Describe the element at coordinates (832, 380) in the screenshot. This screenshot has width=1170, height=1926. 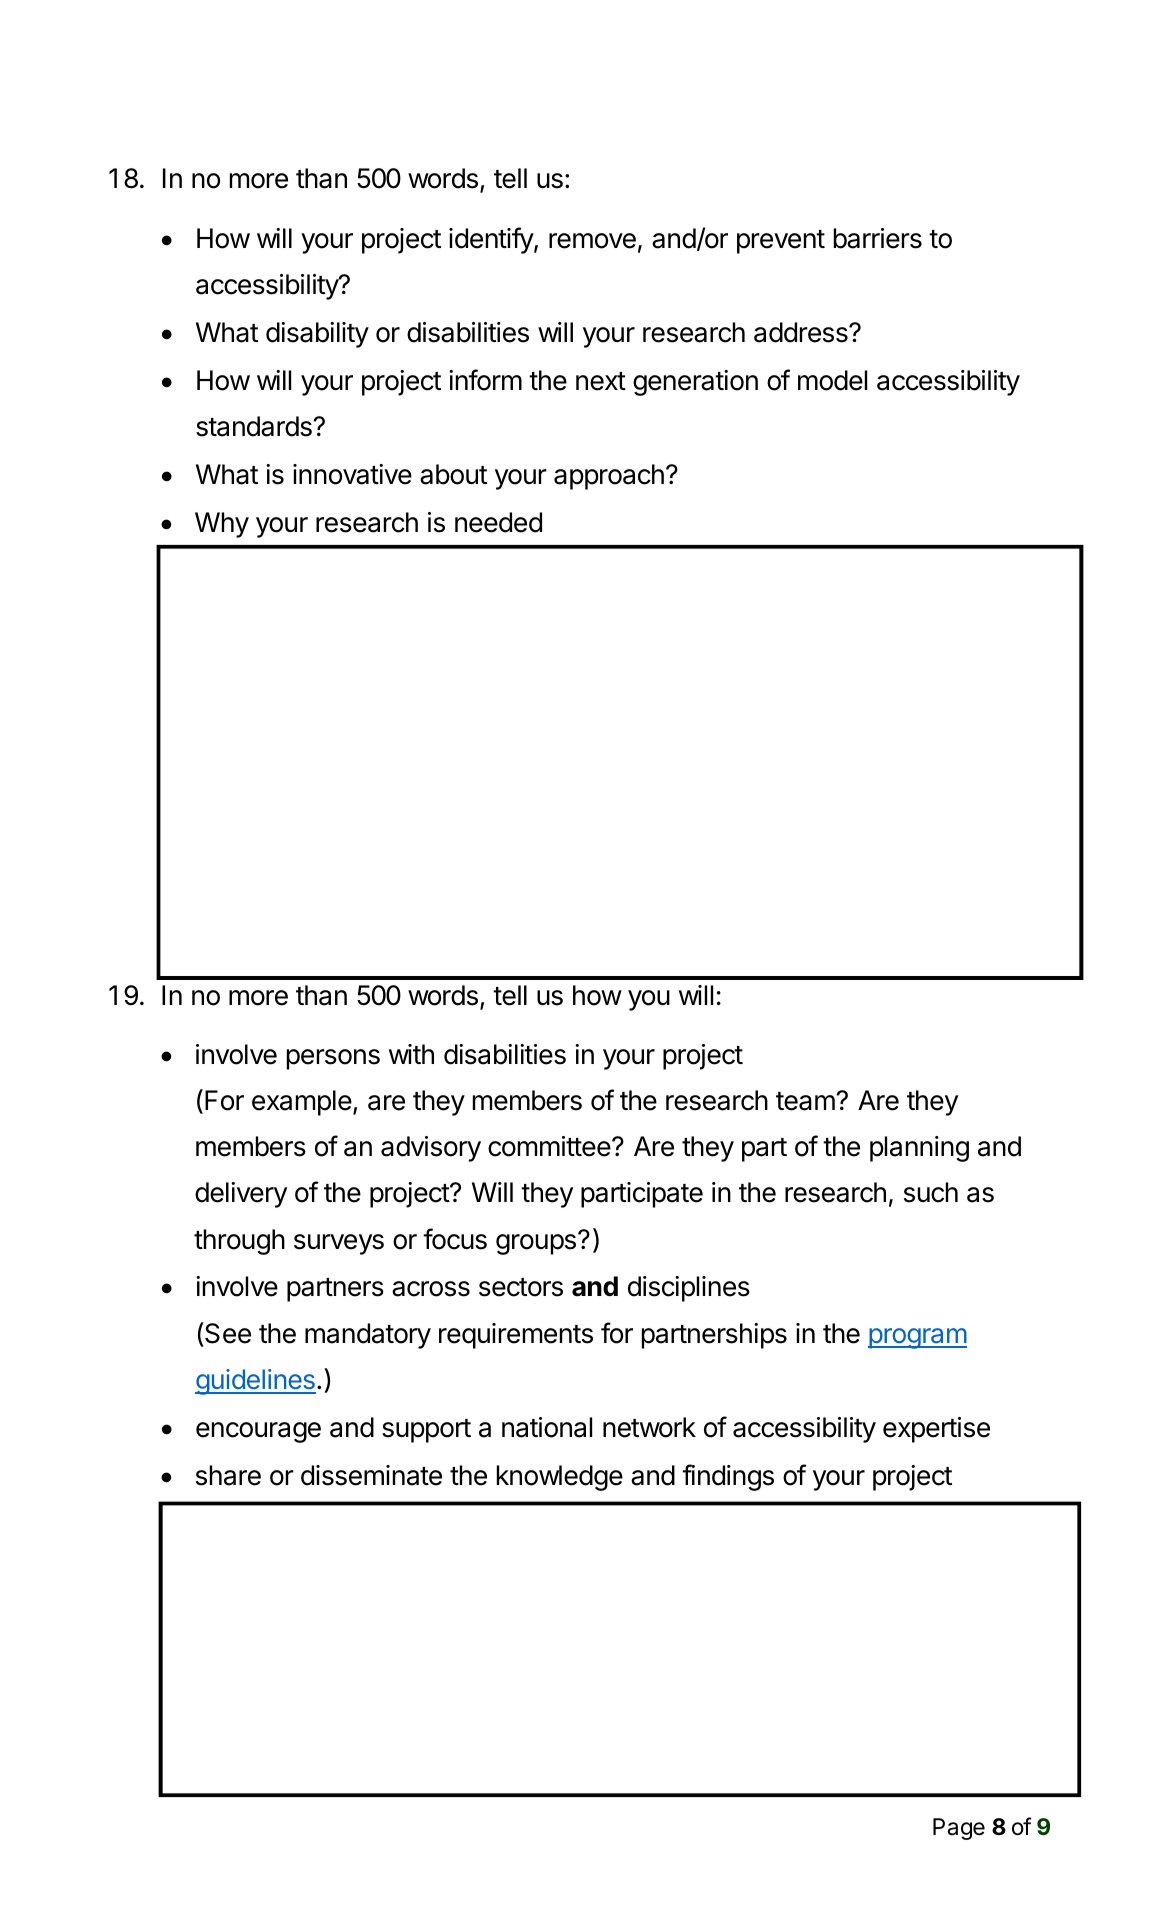
I see `model` at that location.
